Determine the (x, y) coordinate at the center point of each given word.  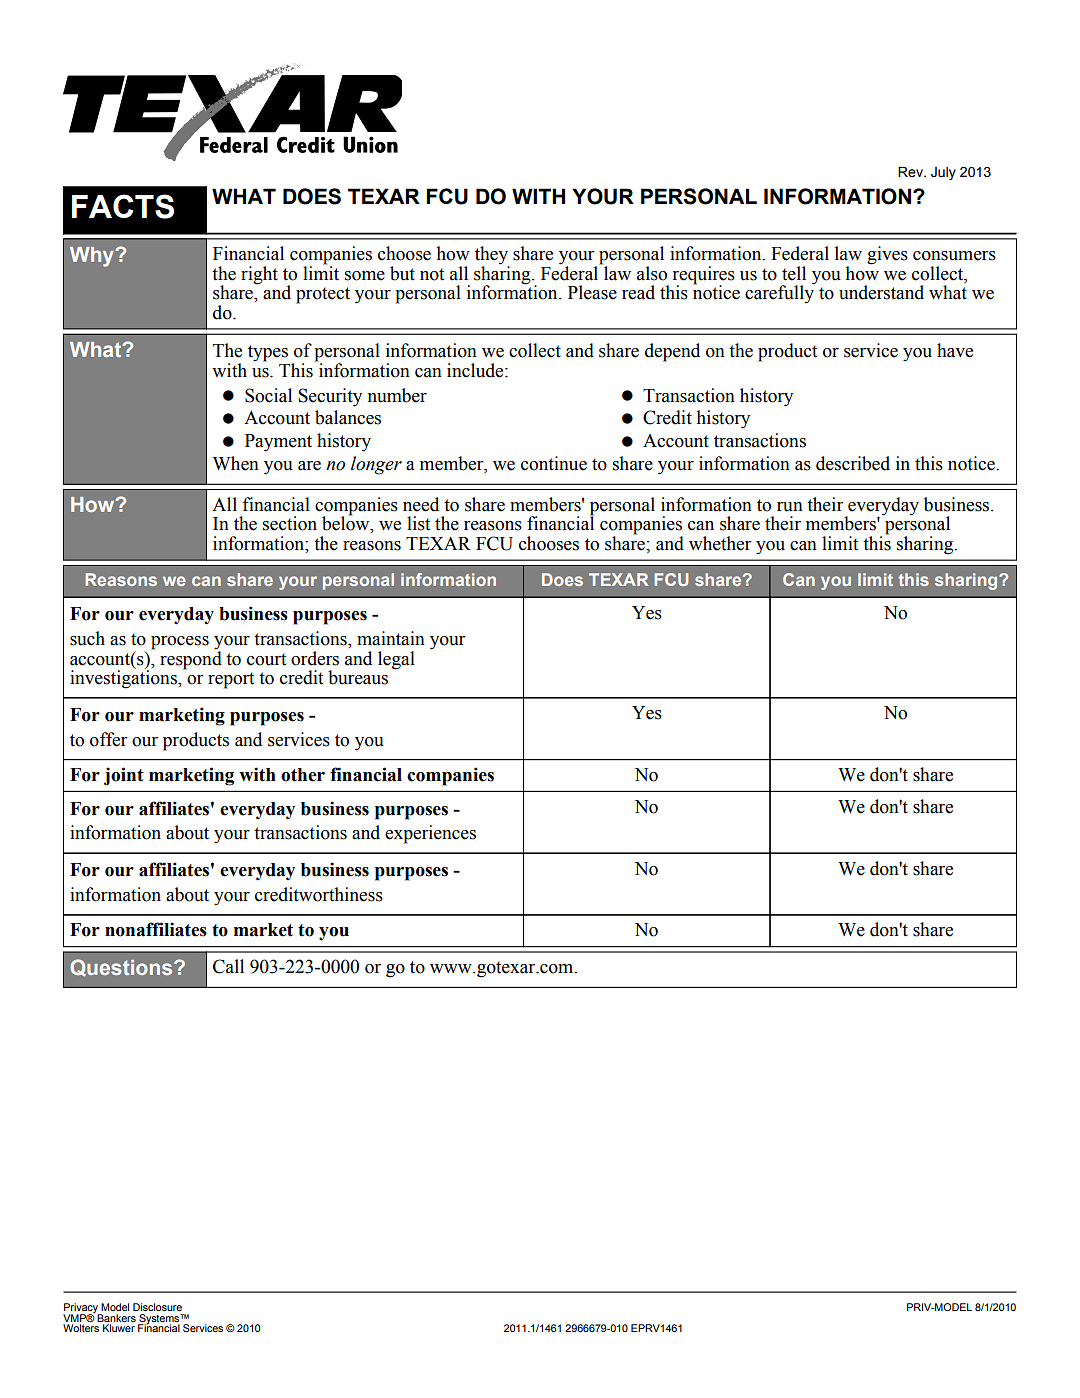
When (236, 463)
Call (228, 966)
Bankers (116, 1318)
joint (124, 776)
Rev (911, 172)
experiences (430, 834)
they (492, 256)
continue (554, 463)
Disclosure (157, 1307)
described (853, 463)
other (303, 775)
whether (720, 543)
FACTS (123, 206)
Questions (122, 968)
